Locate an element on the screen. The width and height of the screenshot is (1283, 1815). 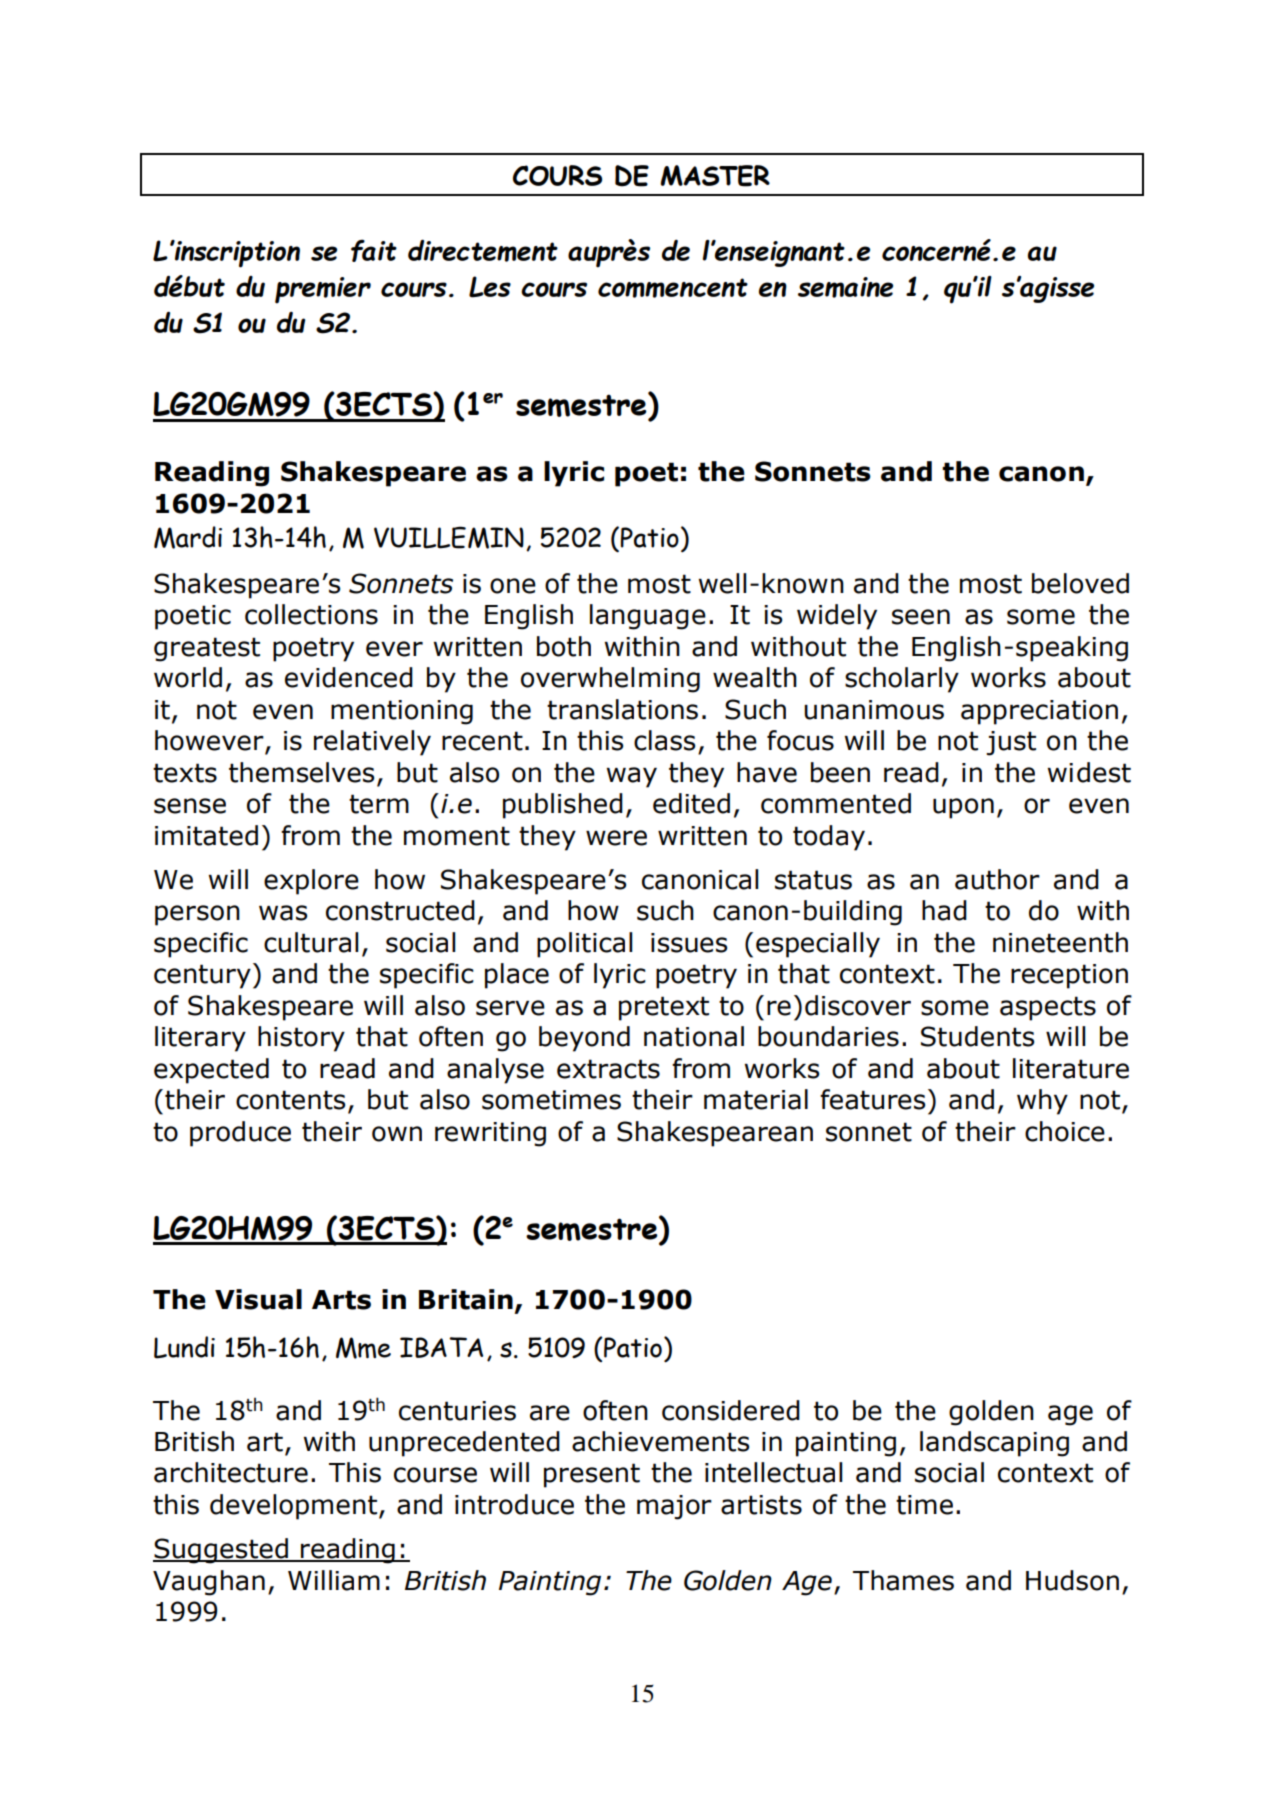
development is located at coordinates (295, 1507).
